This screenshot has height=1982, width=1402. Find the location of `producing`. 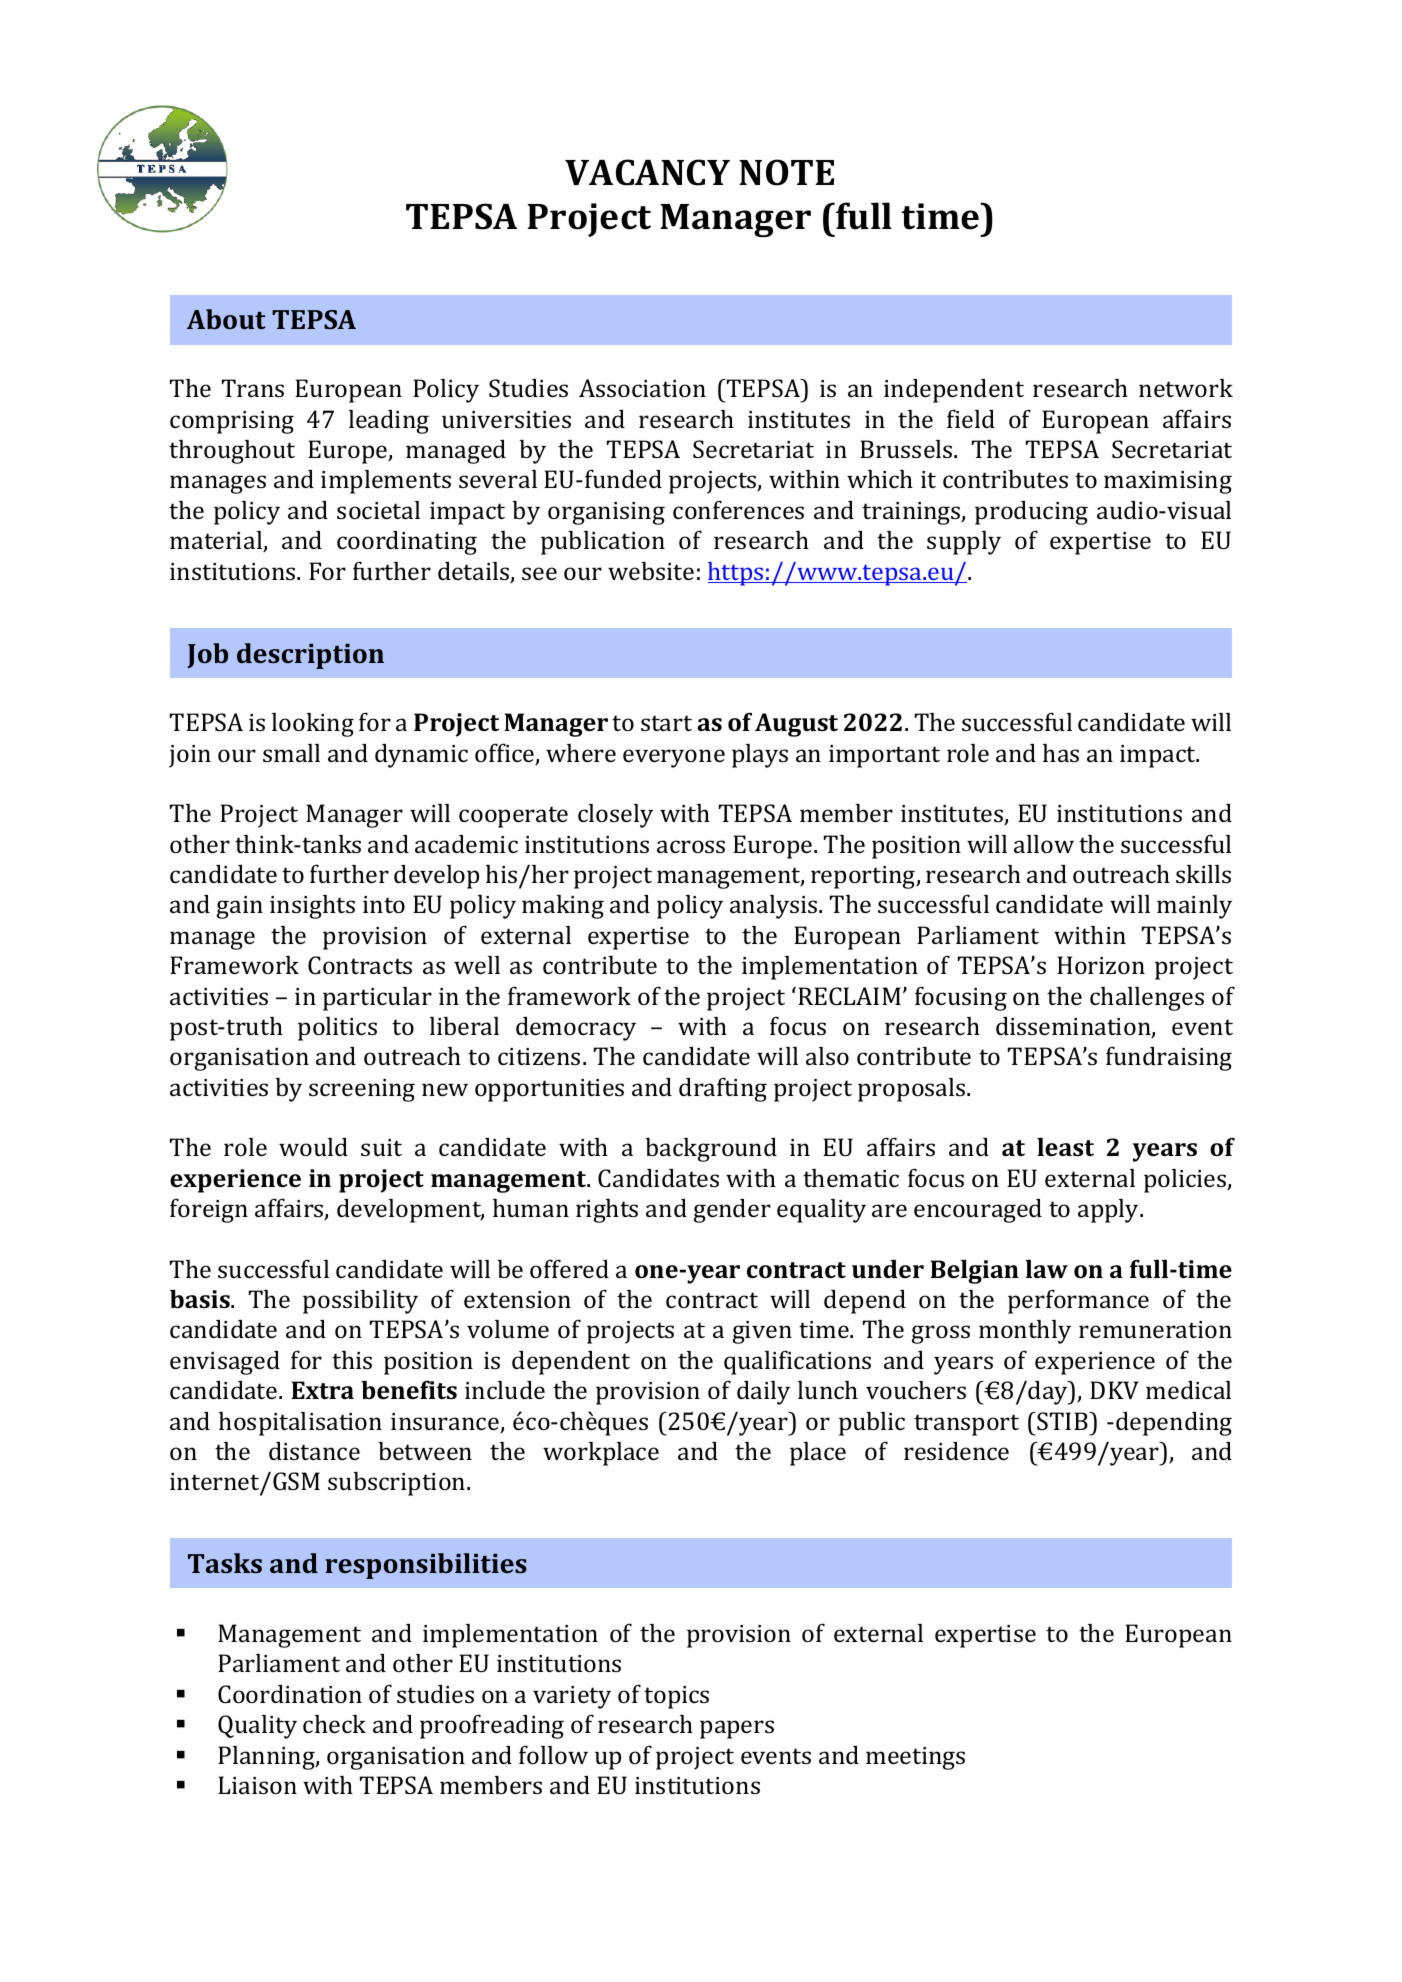

producing is located at coordinates (1031, 513).
